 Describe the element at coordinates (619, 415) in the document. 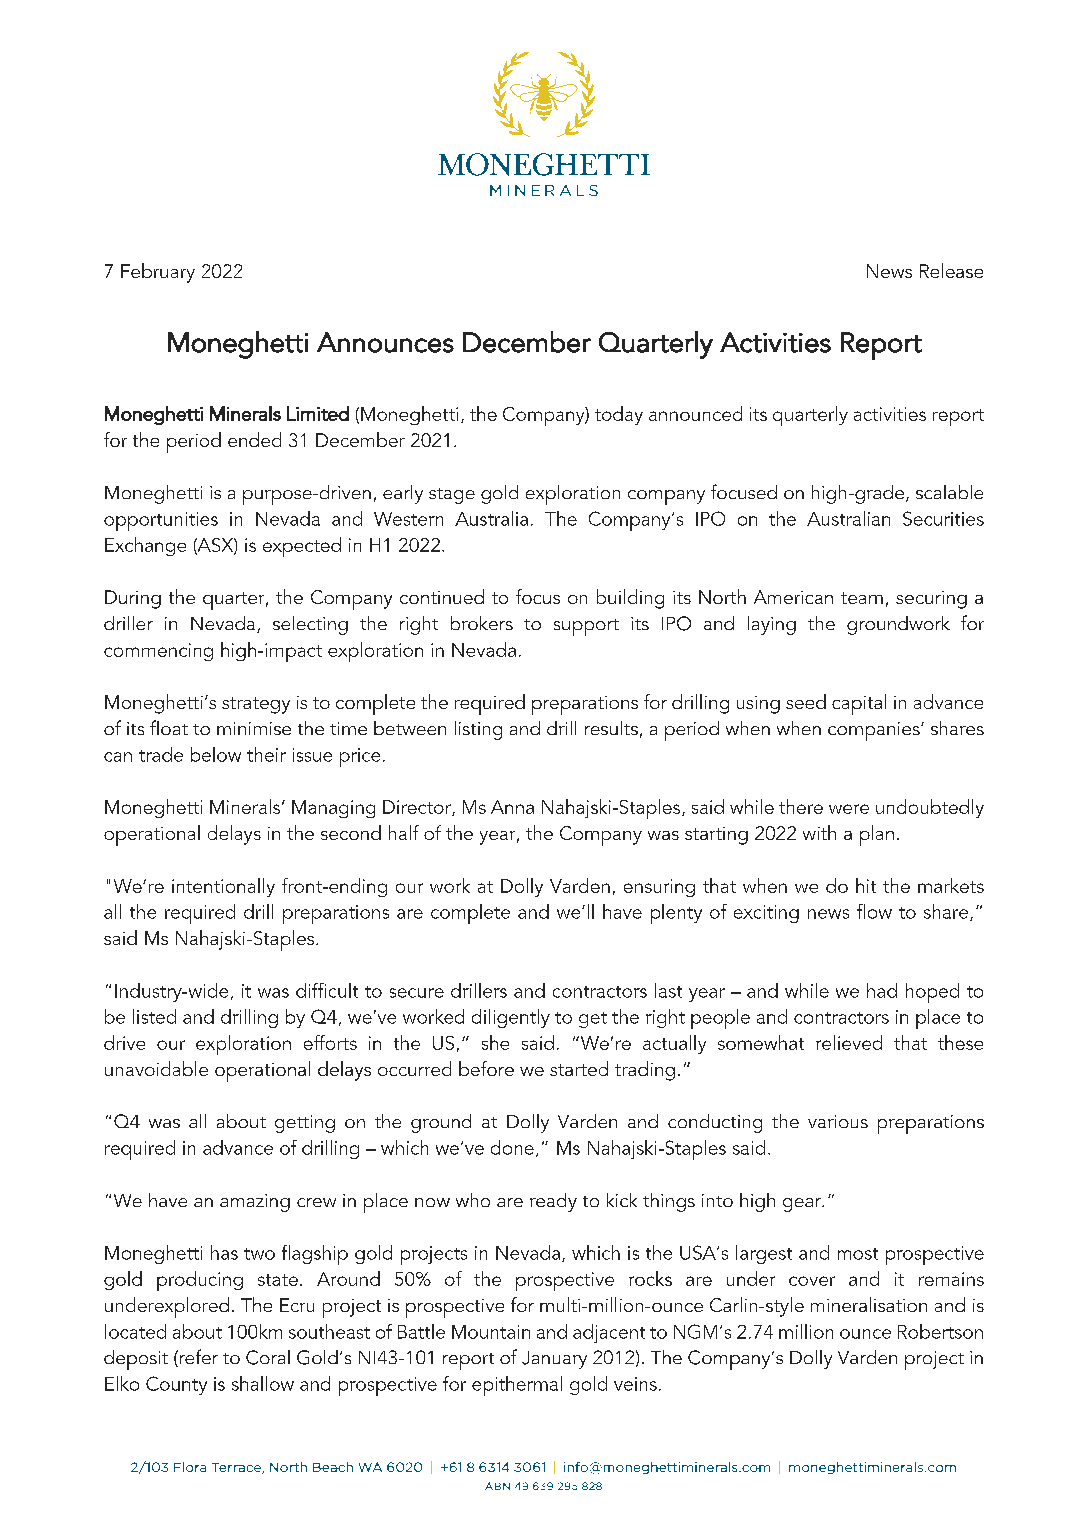

I see `today` at that location.
